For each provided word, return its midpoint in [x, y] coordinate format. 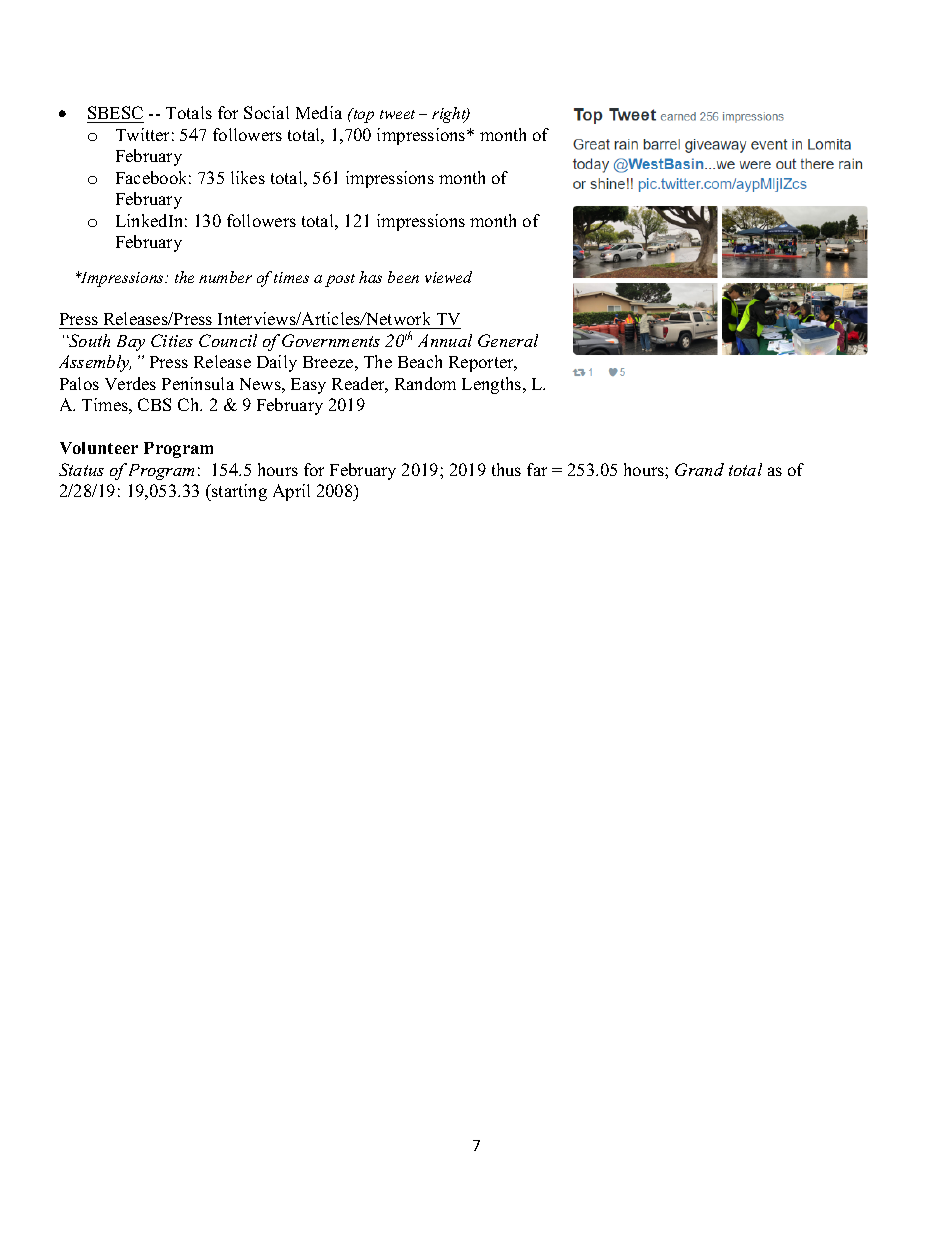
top [362, 115]
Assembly [95, 363]
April [291, 492]
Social [266, 112]
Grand [699, 469]
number [225, 277]
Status [81, 469]
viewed [448, 277]
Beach [420, 361]
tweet [397, 114]
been [403, 277]
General [508, 340]
